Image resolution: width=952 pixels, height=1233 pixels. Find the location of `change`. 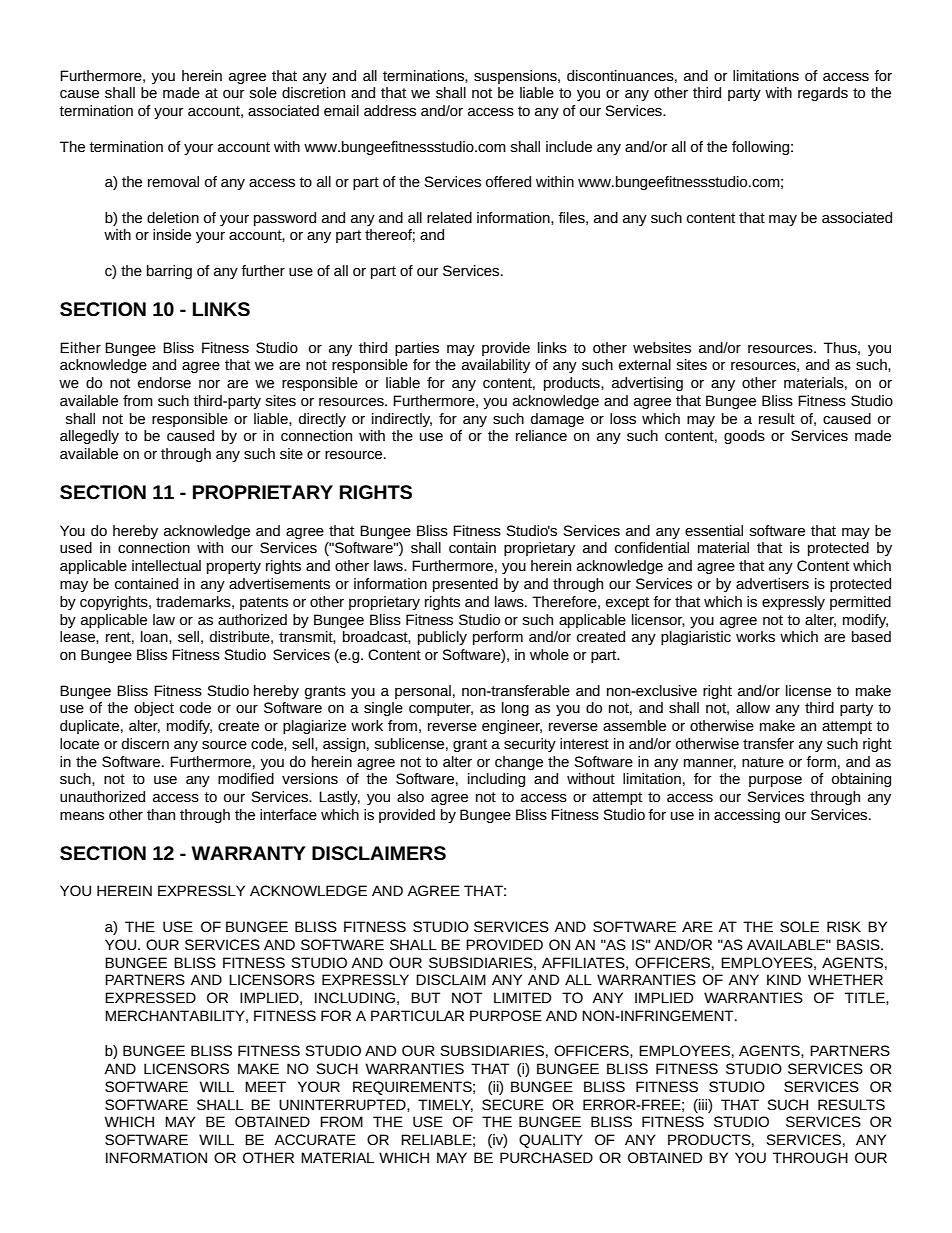

change is located at coordinates (519, 763).
